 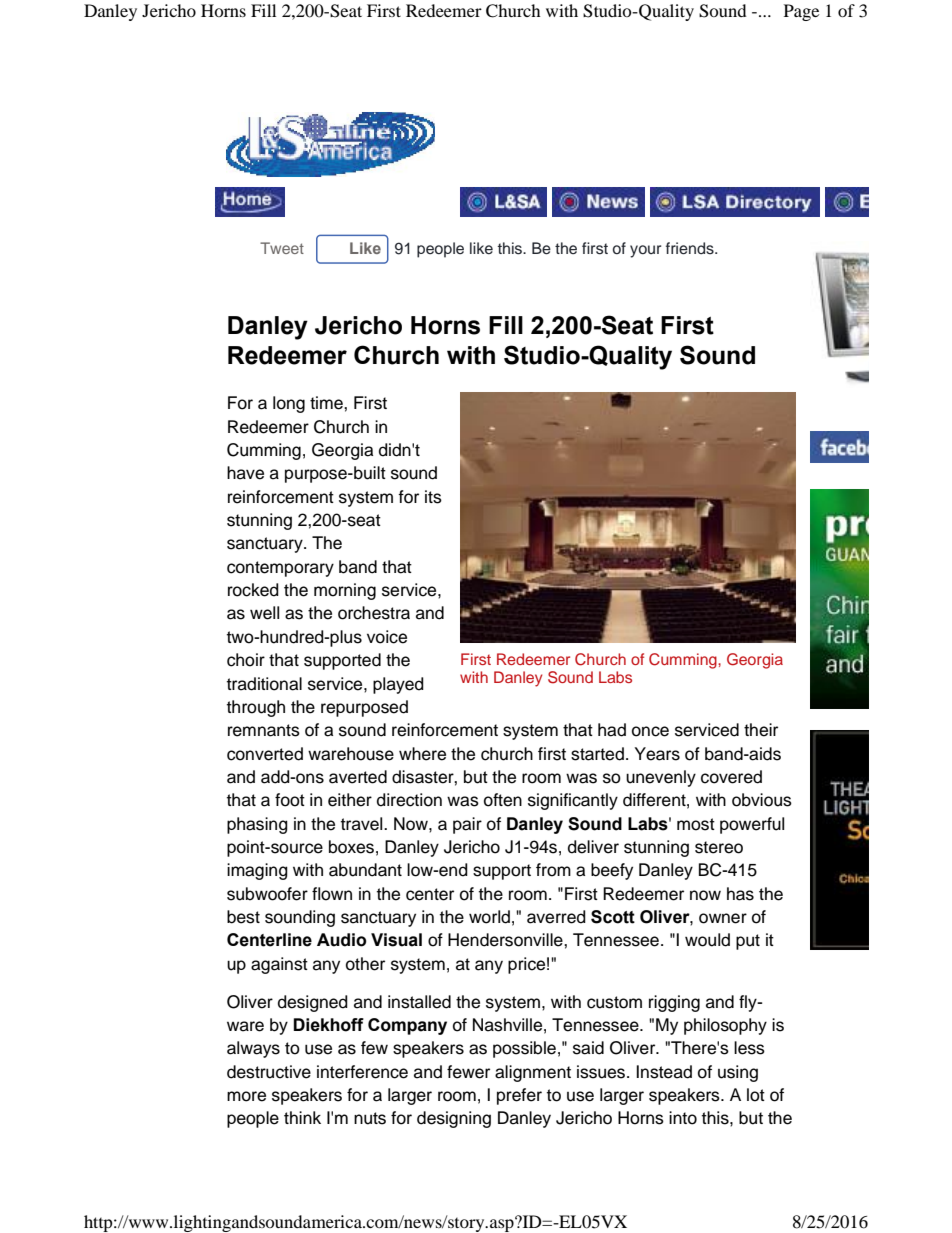 I want to click on your, so click(x=645, y=251).
